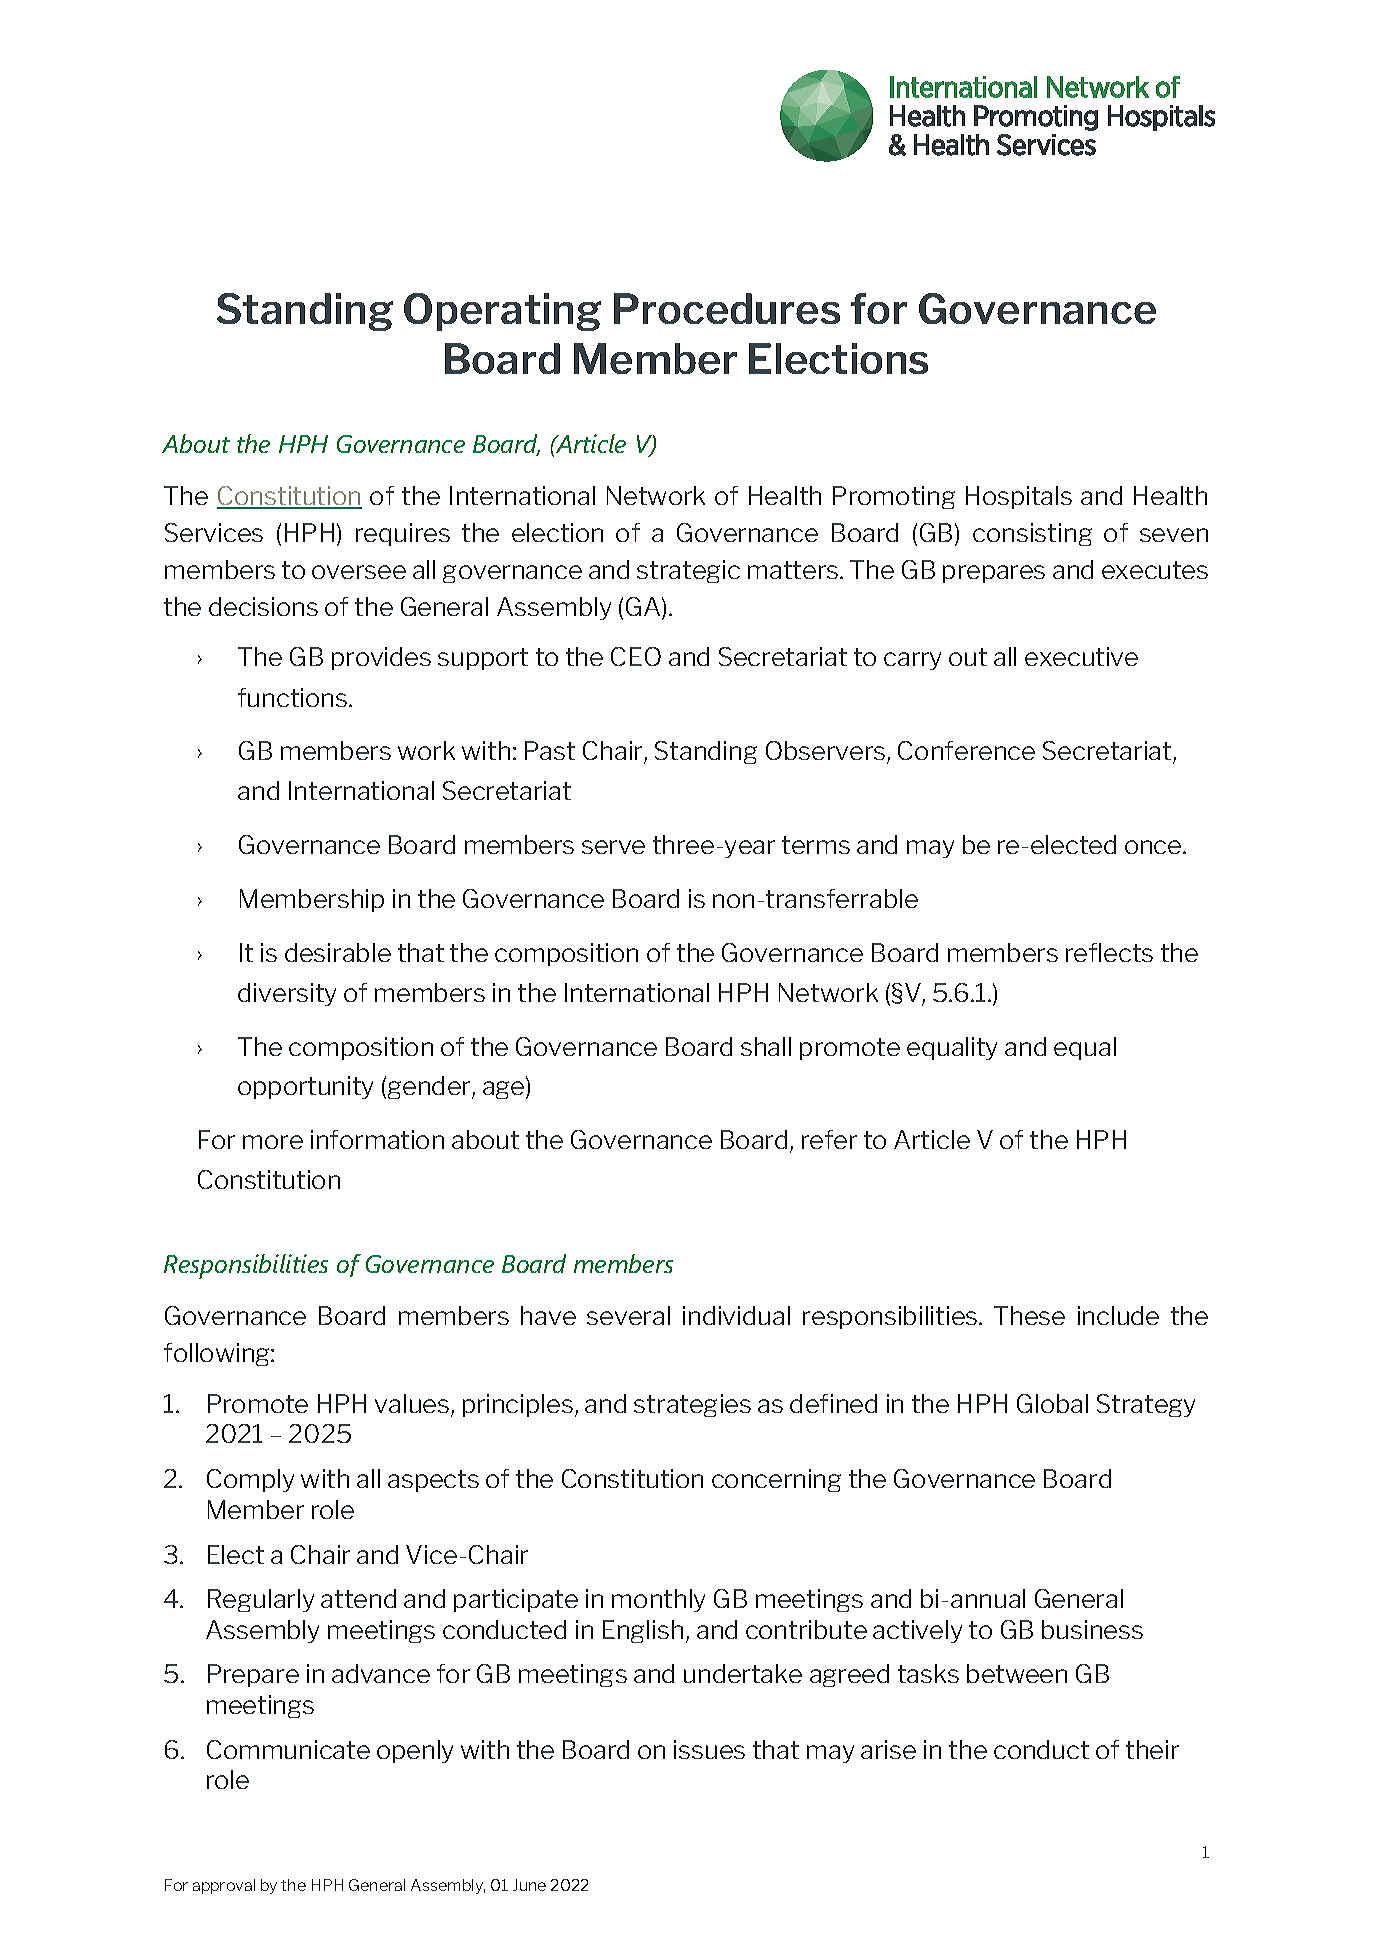 The width and height of the document is (1373, 1942). What do you see at coordinates (727, 308) in the document?
I see `Procedures` at bounding box center [727, 308].
